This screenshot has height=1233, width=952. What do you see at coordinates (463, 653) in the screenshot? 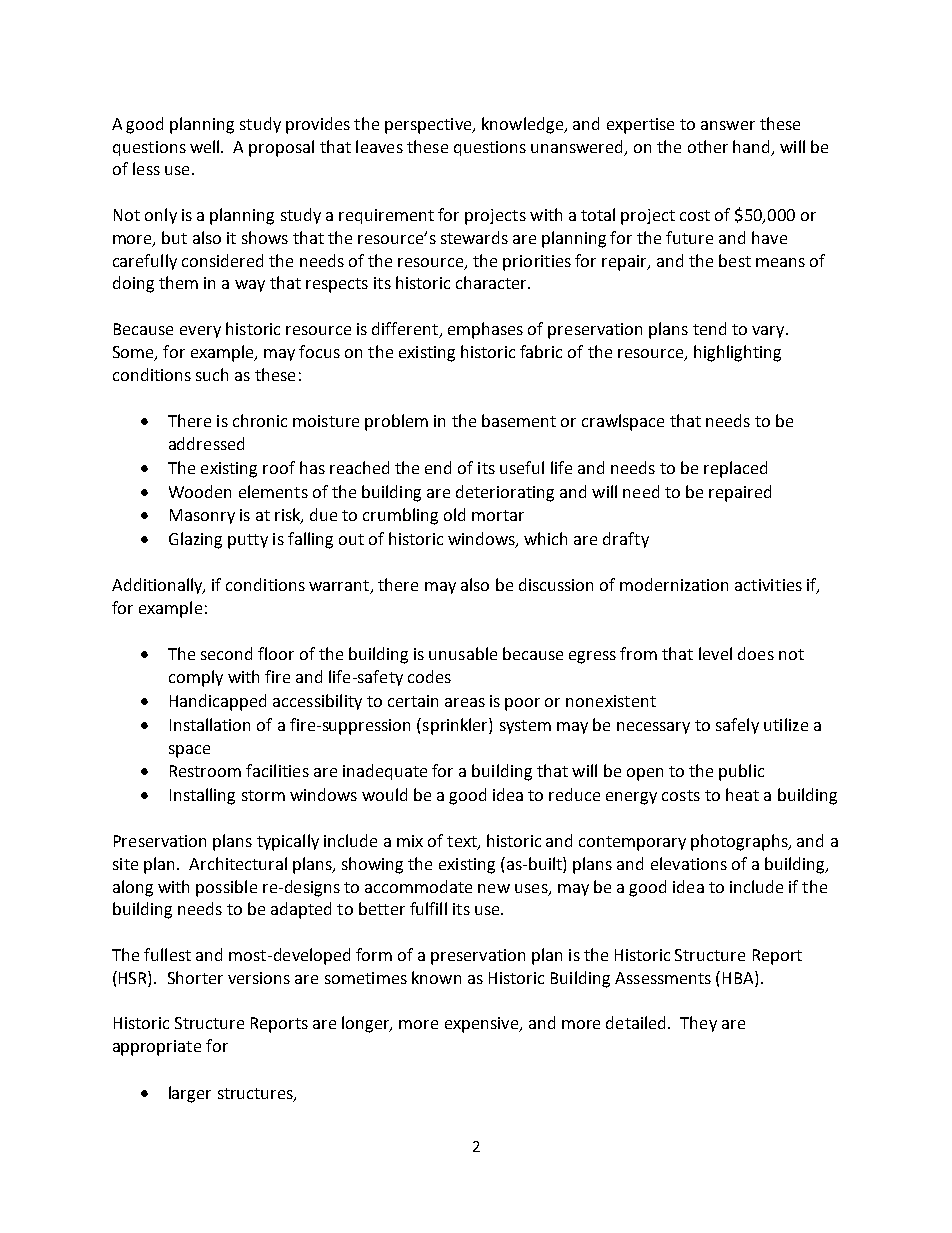
I see `unusable` at bounding box center [463, 653].
